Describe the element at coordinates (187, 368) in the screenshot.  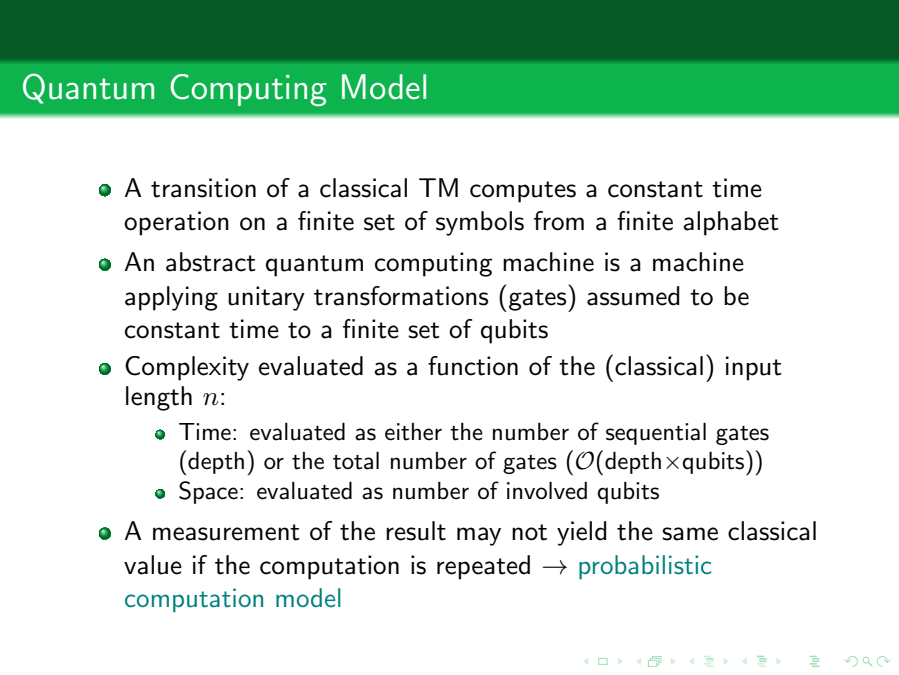
I see `Complexity` at that location.
